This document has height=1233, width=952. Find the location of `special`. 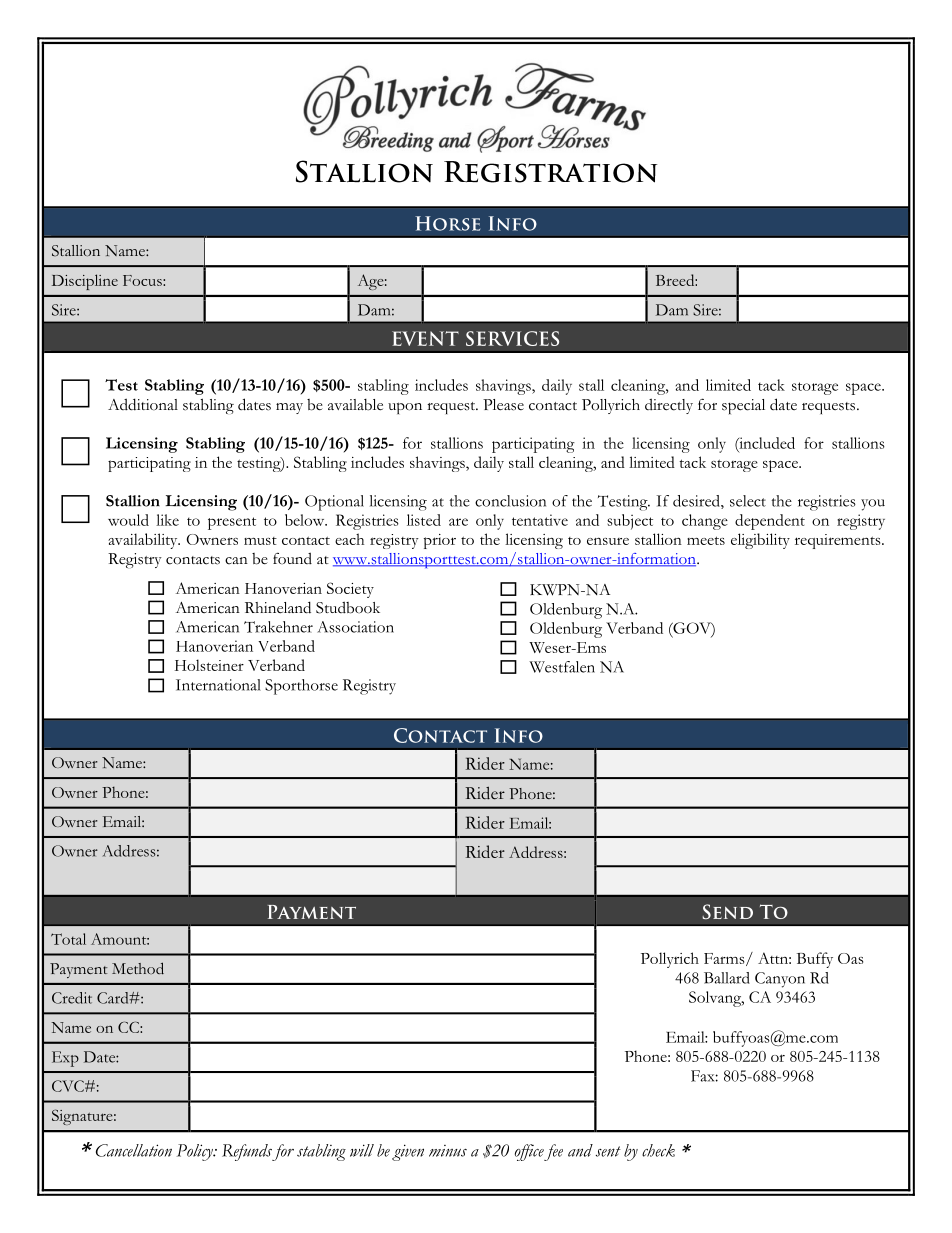

special is located at coordinates (743, 406).
